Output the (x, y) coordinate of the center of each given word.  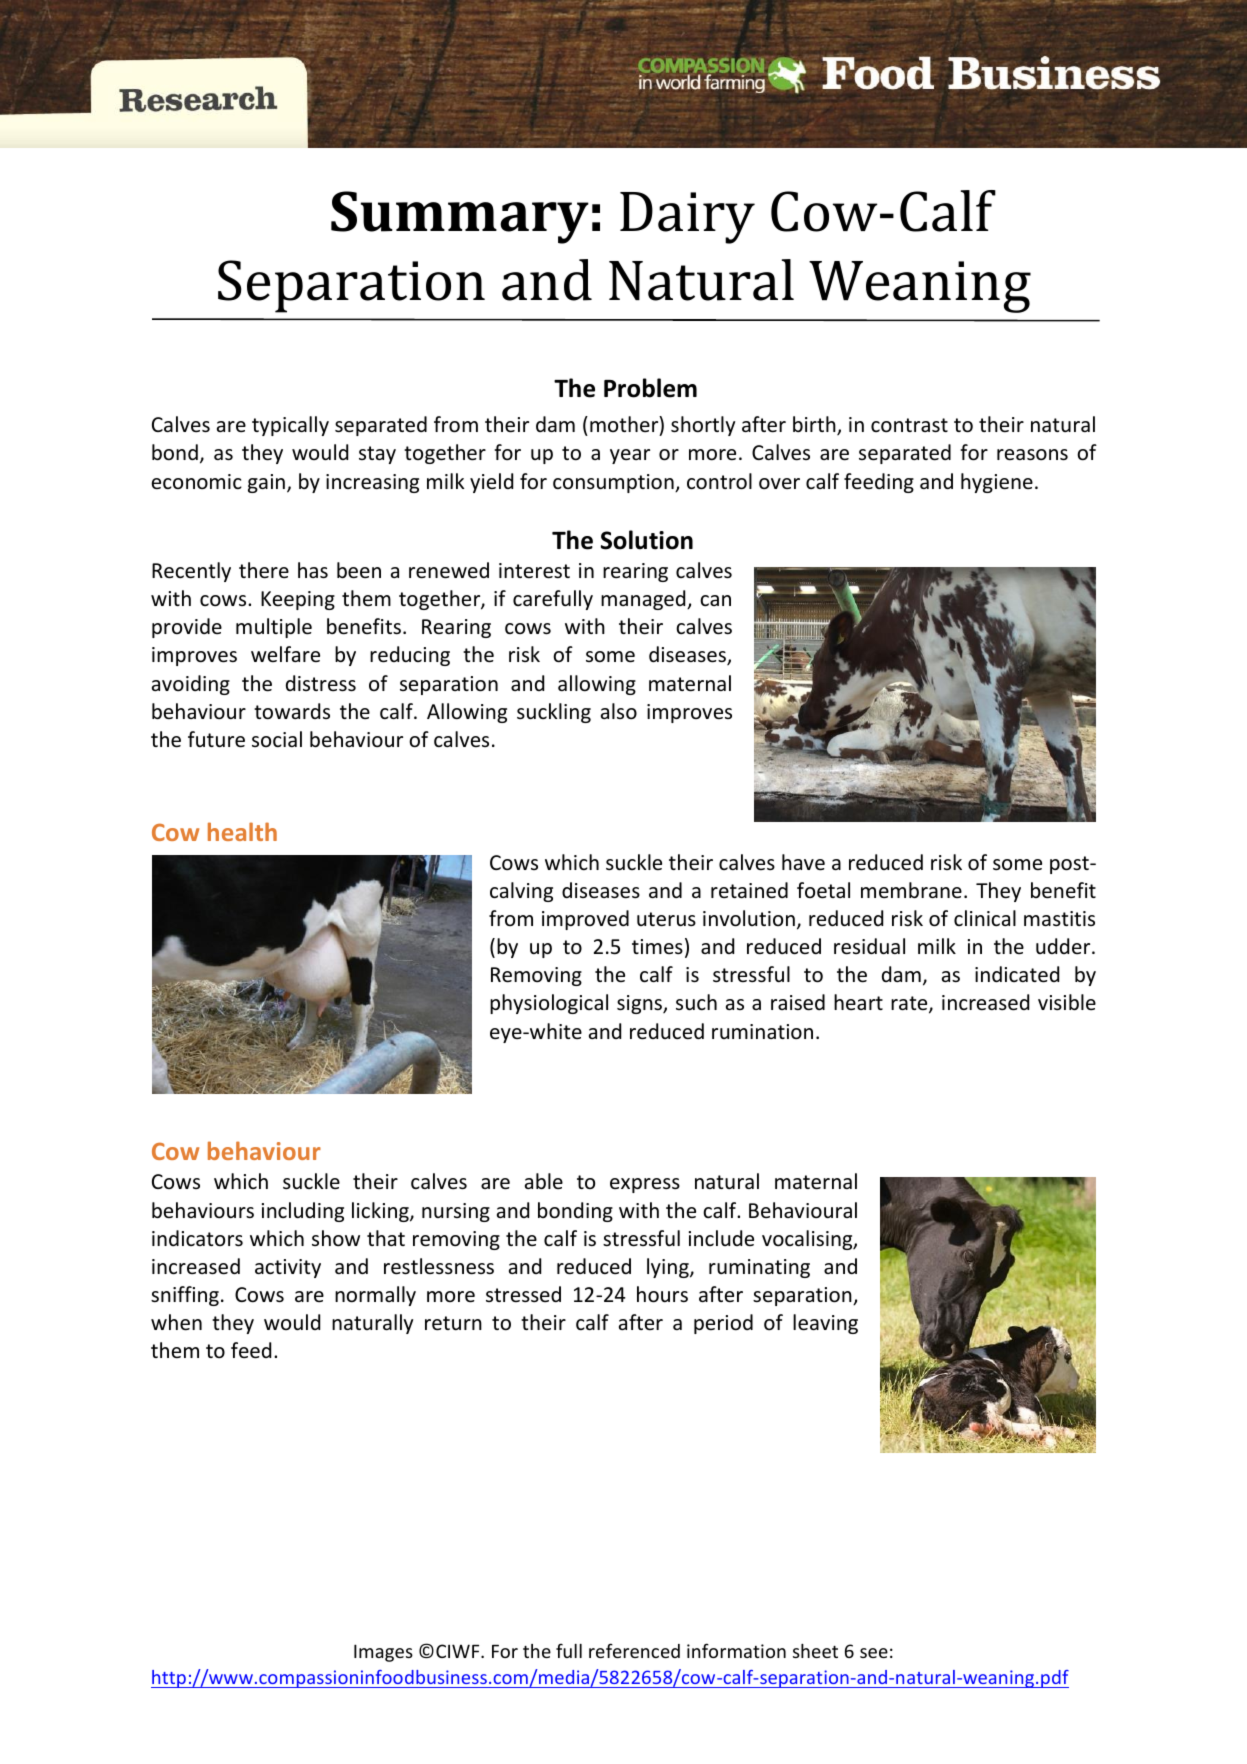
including (303, 1212)
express (645, 1185)
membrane (911, 890)
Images (383, 1653)
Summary (460, 217)
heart (858, 1002)
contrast (909, 425)
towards (292, 711)
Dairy (687, 218)
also (619, 711)
